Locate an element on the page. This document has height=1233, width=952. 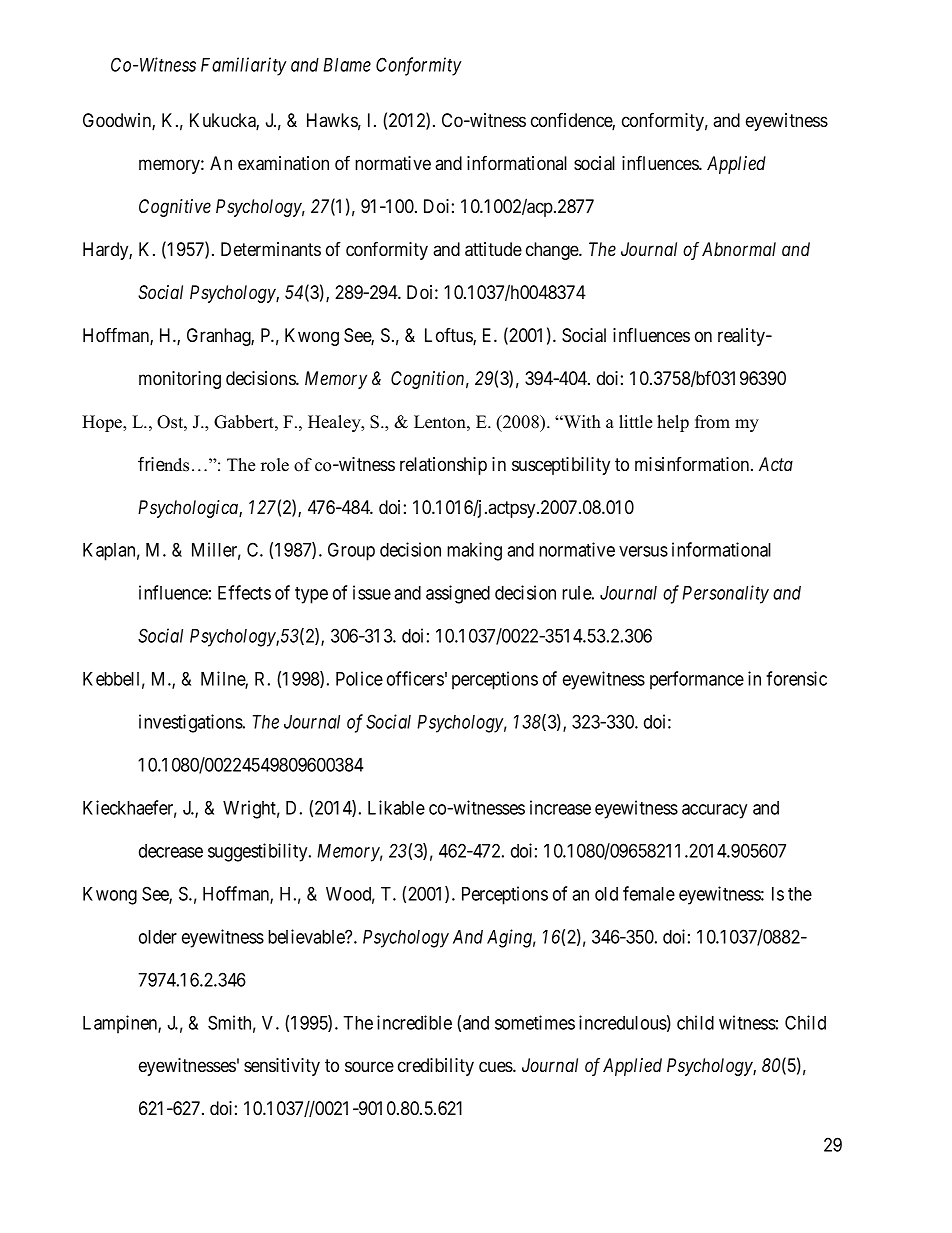
Personality is located at coordinates (725, 594).
